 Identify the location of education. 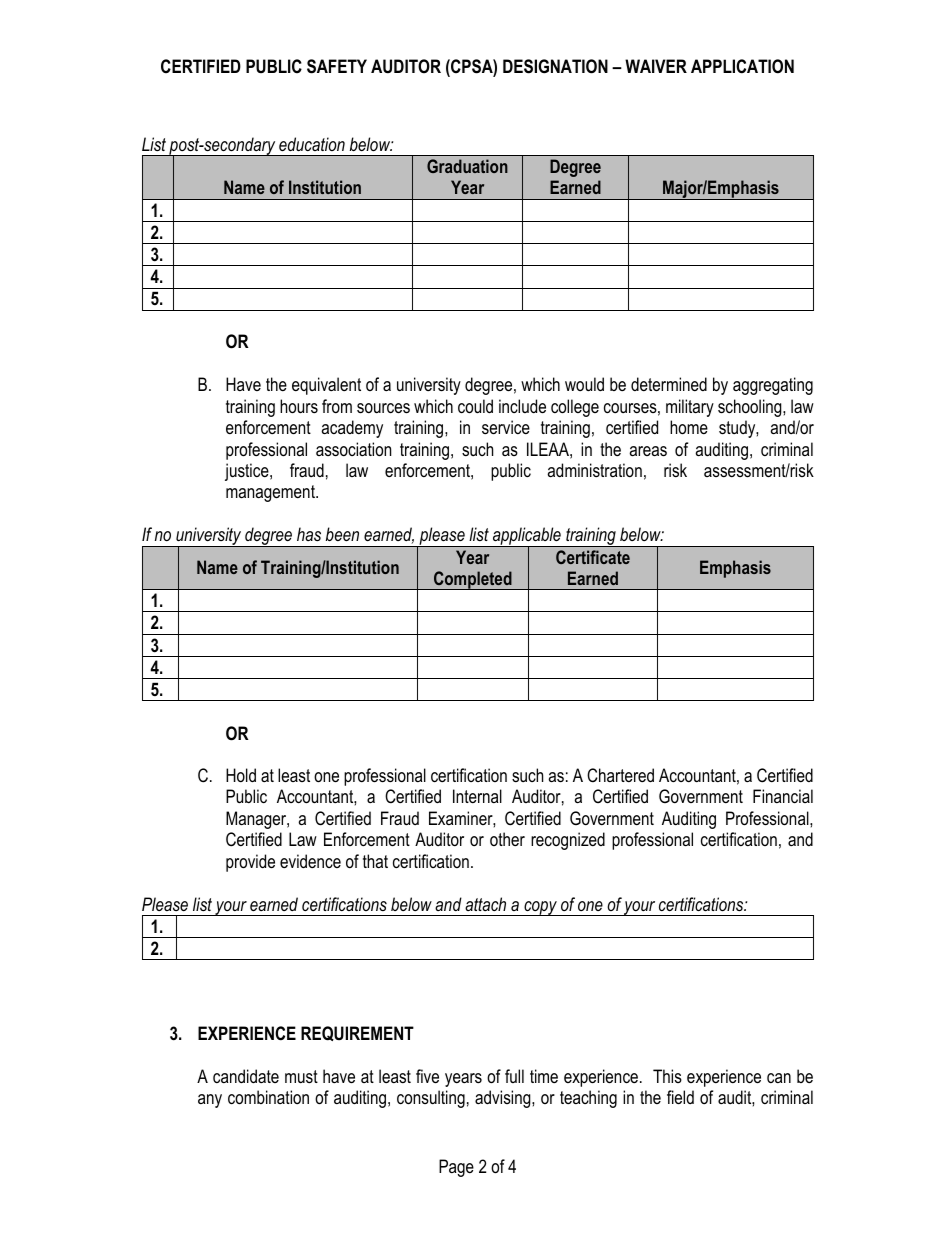
(312, 144).
